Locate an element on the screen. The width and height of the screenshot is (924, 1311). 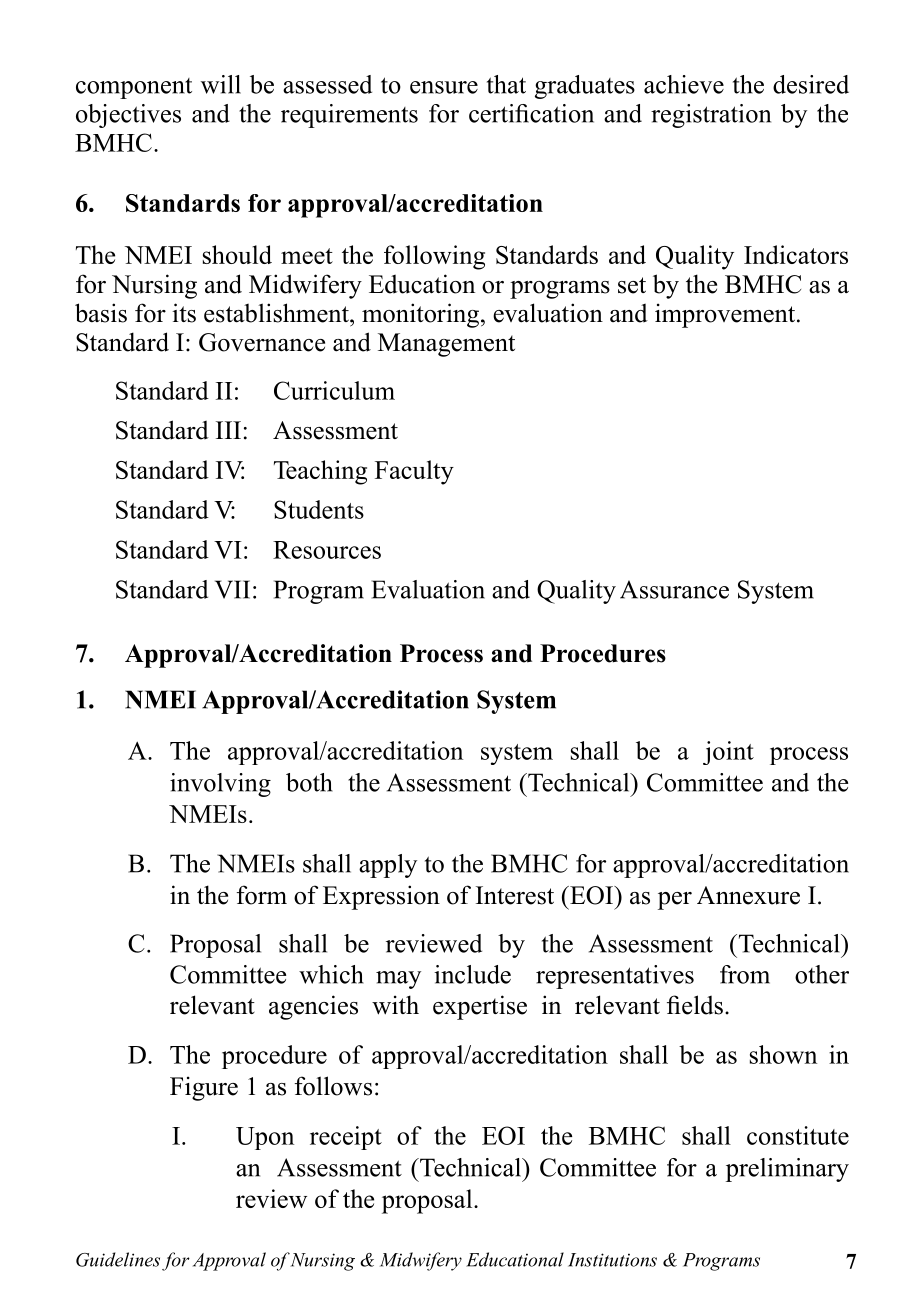
receipt is located at coordinates (346, 1138).
